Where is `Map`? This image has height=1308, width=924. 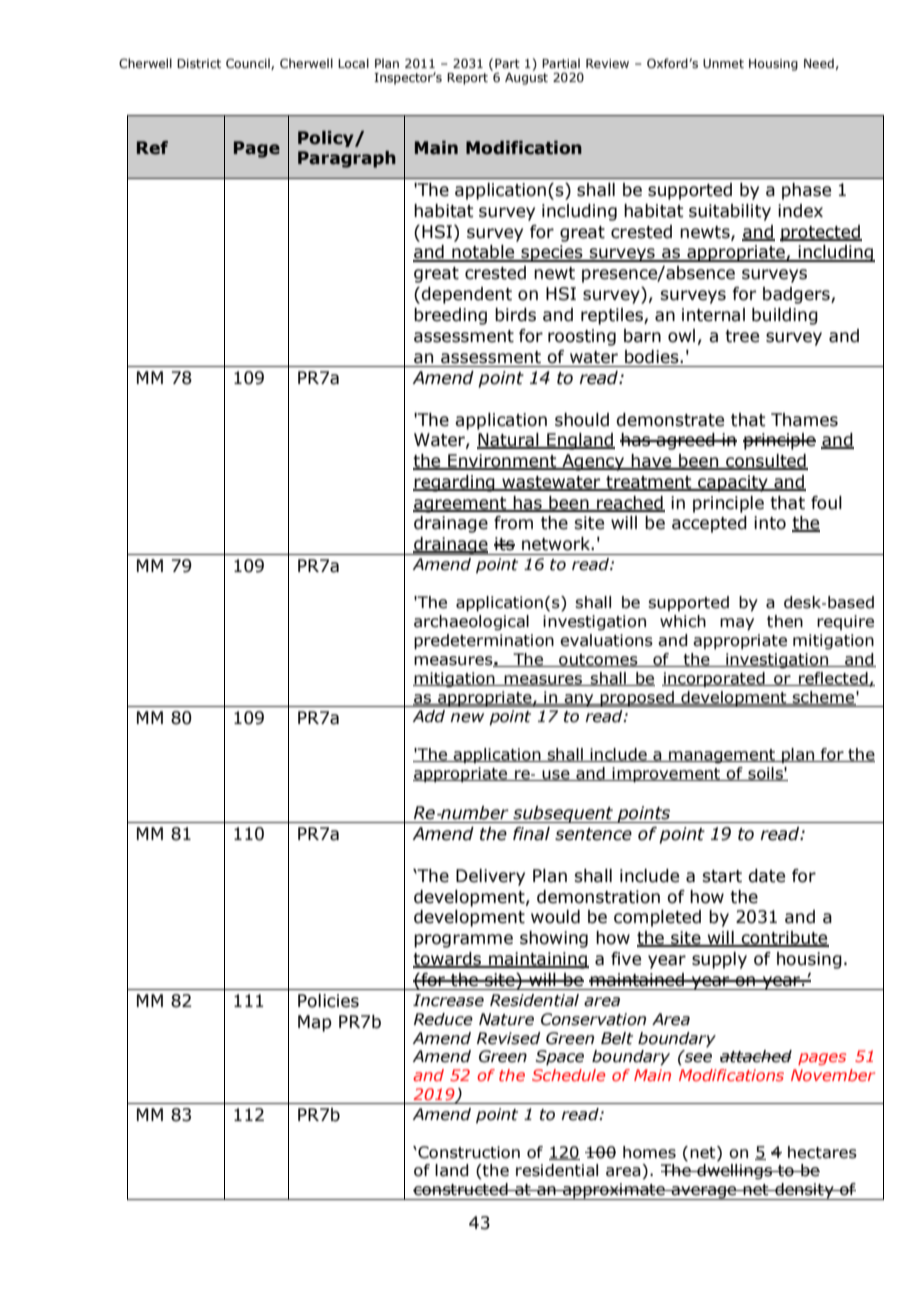
Map is located at coordinates (315, 1023).
